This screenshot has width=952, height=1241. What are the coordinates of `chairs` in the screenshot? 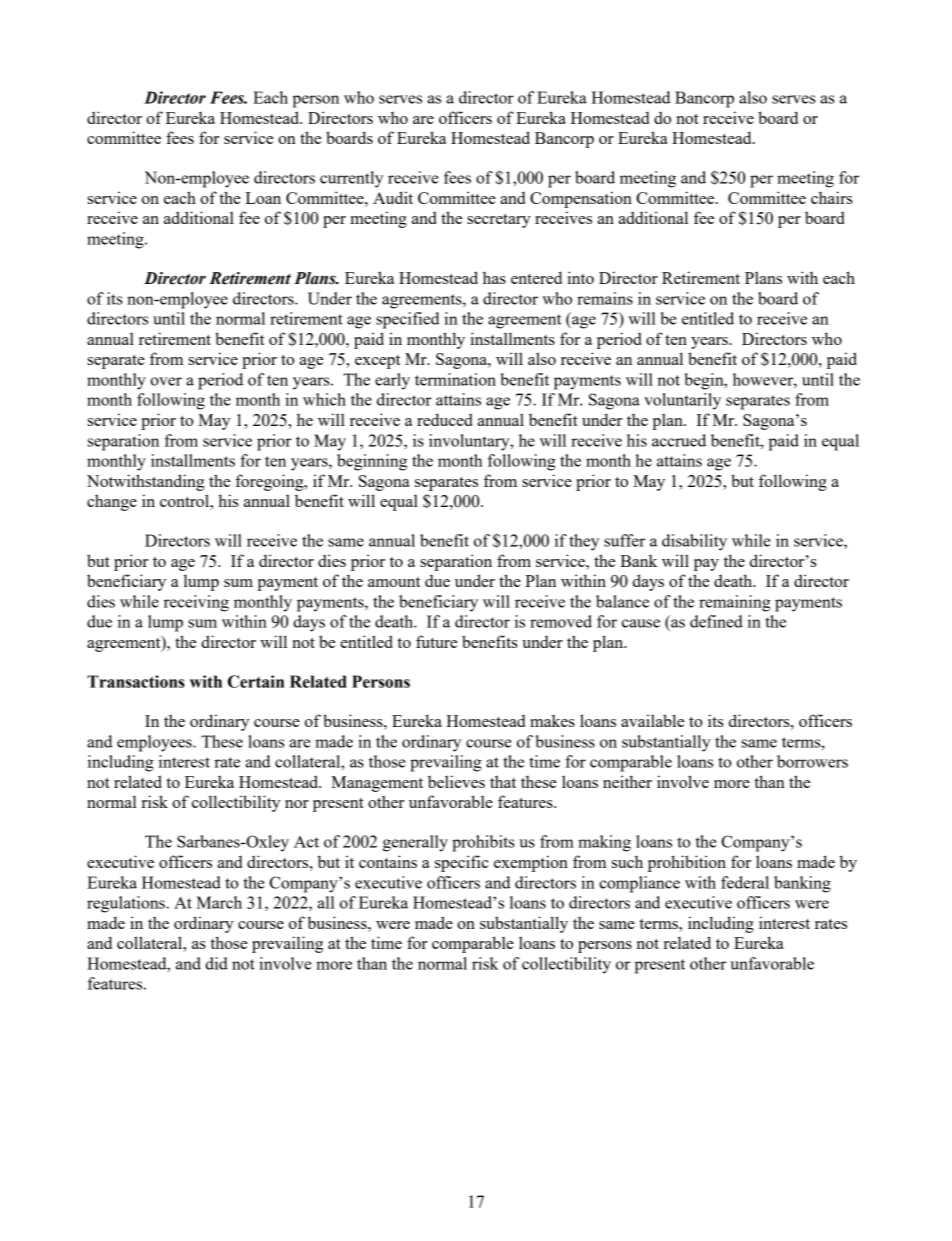 It's located at (832, 197).
